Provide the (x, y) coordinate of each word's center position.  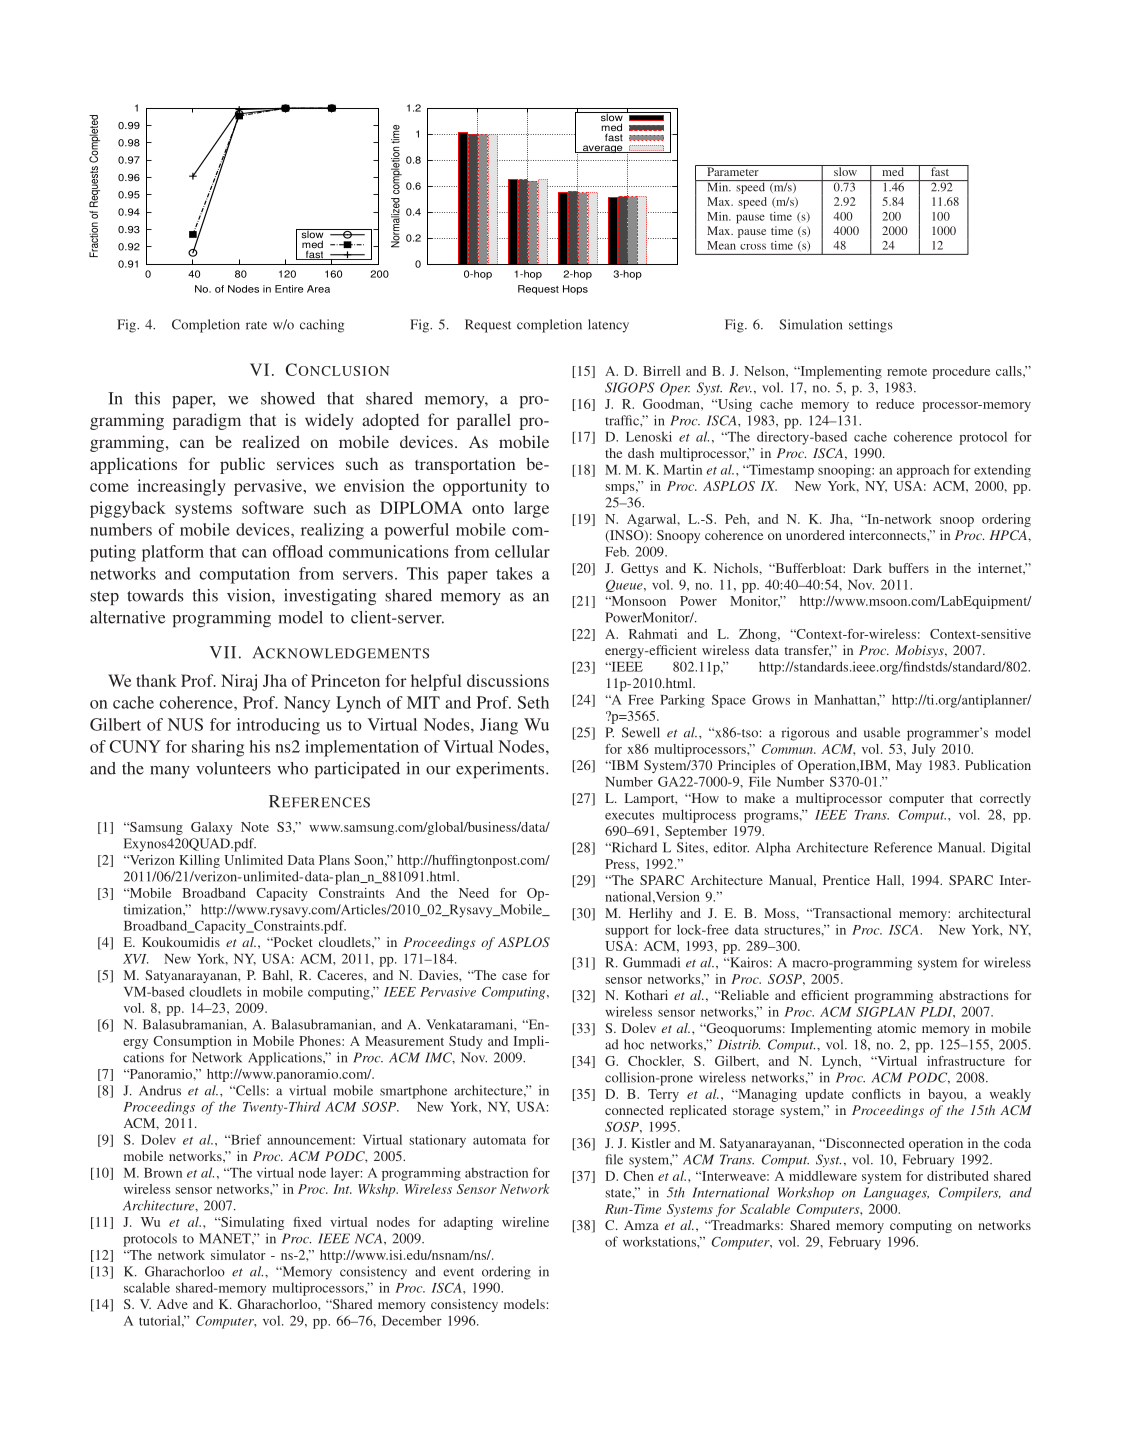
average (602, 149)
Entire (289, 289)
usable (882, 732)
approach (923, 471)
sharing (218, 748)
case (514, 976)
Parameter (733, 170)
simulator (238, 1255)
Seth (533, 702)
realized (271, 441)
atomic (896, 1028)
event (458, 1272)
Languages (896, 1194)
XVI (135, 959)
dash (641, 453)
